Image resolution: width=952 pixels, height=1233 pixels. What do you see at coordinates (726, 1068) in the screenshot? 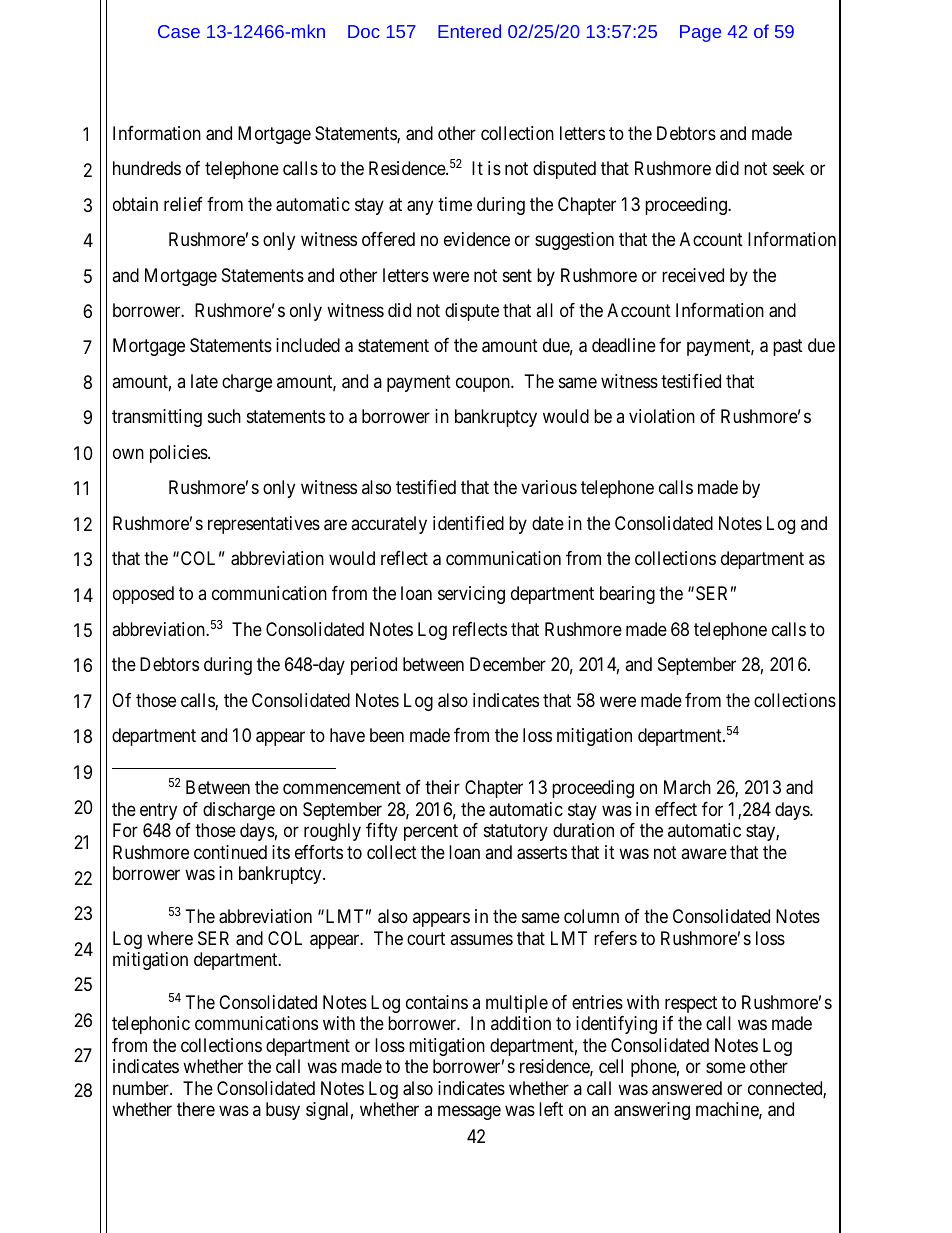
I see `some` at bounding box center [726, 1068].
